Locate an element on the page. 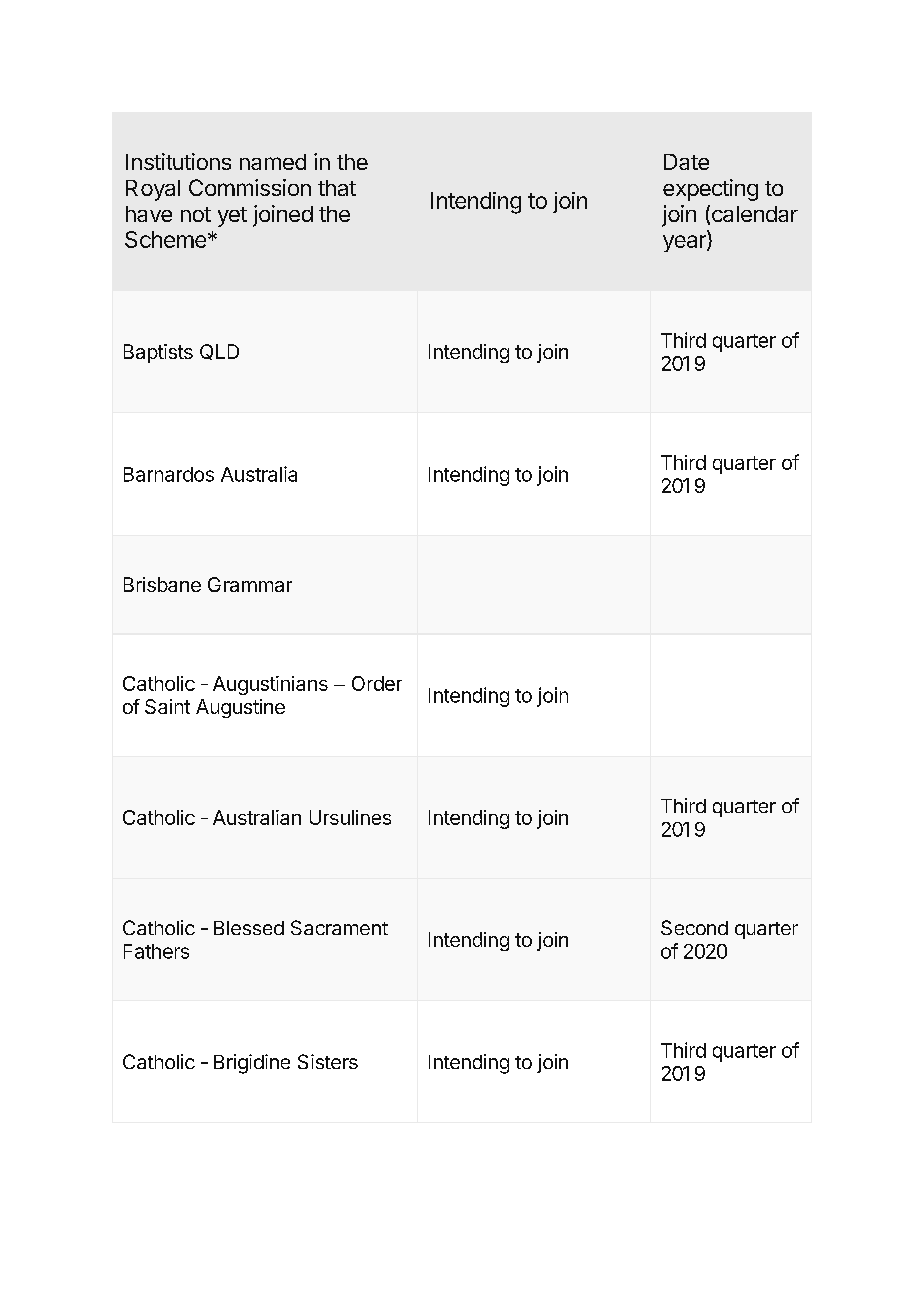 Image resolution: width=924 pixels, height=1308 pixels. Date is located at coordinates (686, 162).
